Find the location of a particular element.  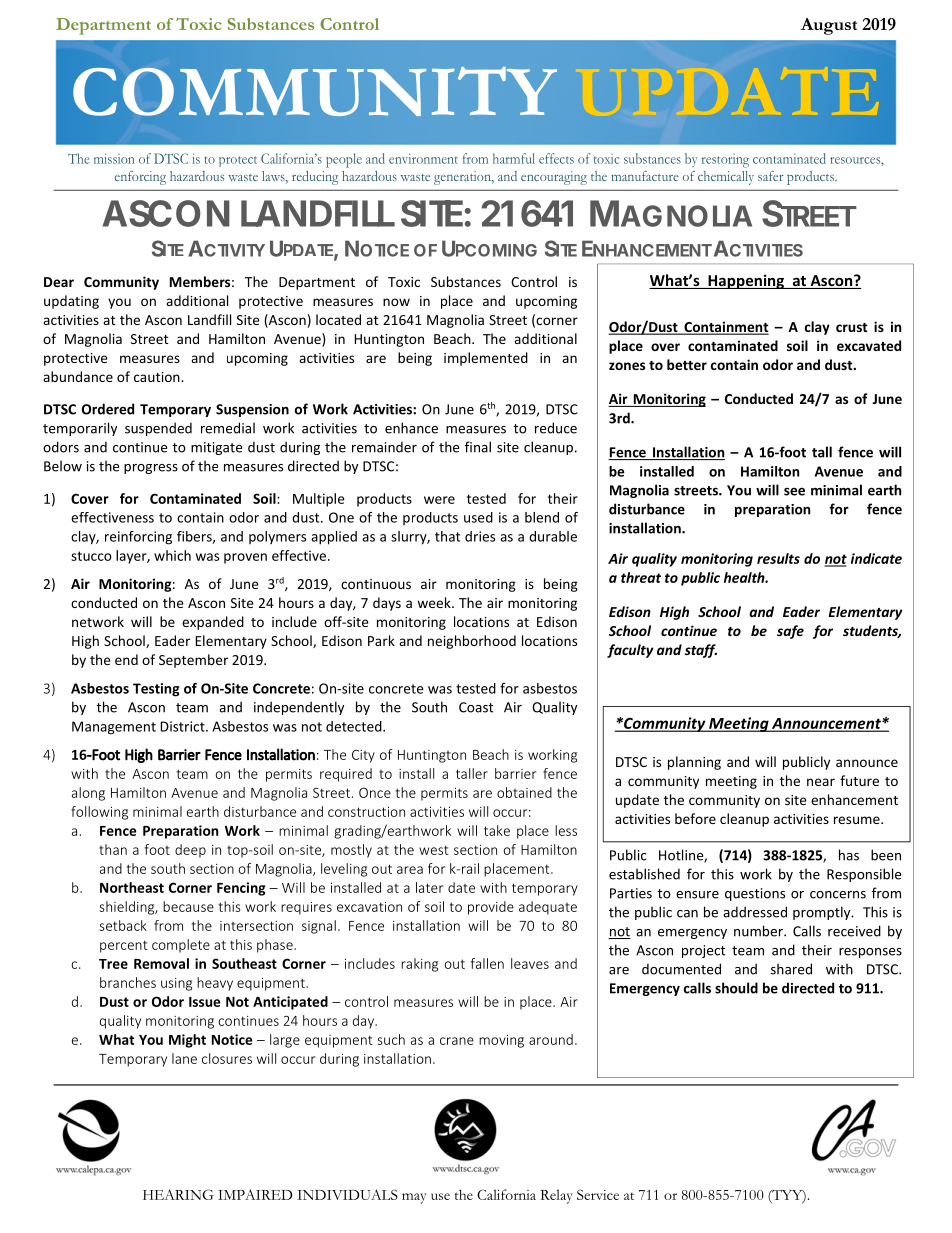

may is located at coordinates (414, 1198).
